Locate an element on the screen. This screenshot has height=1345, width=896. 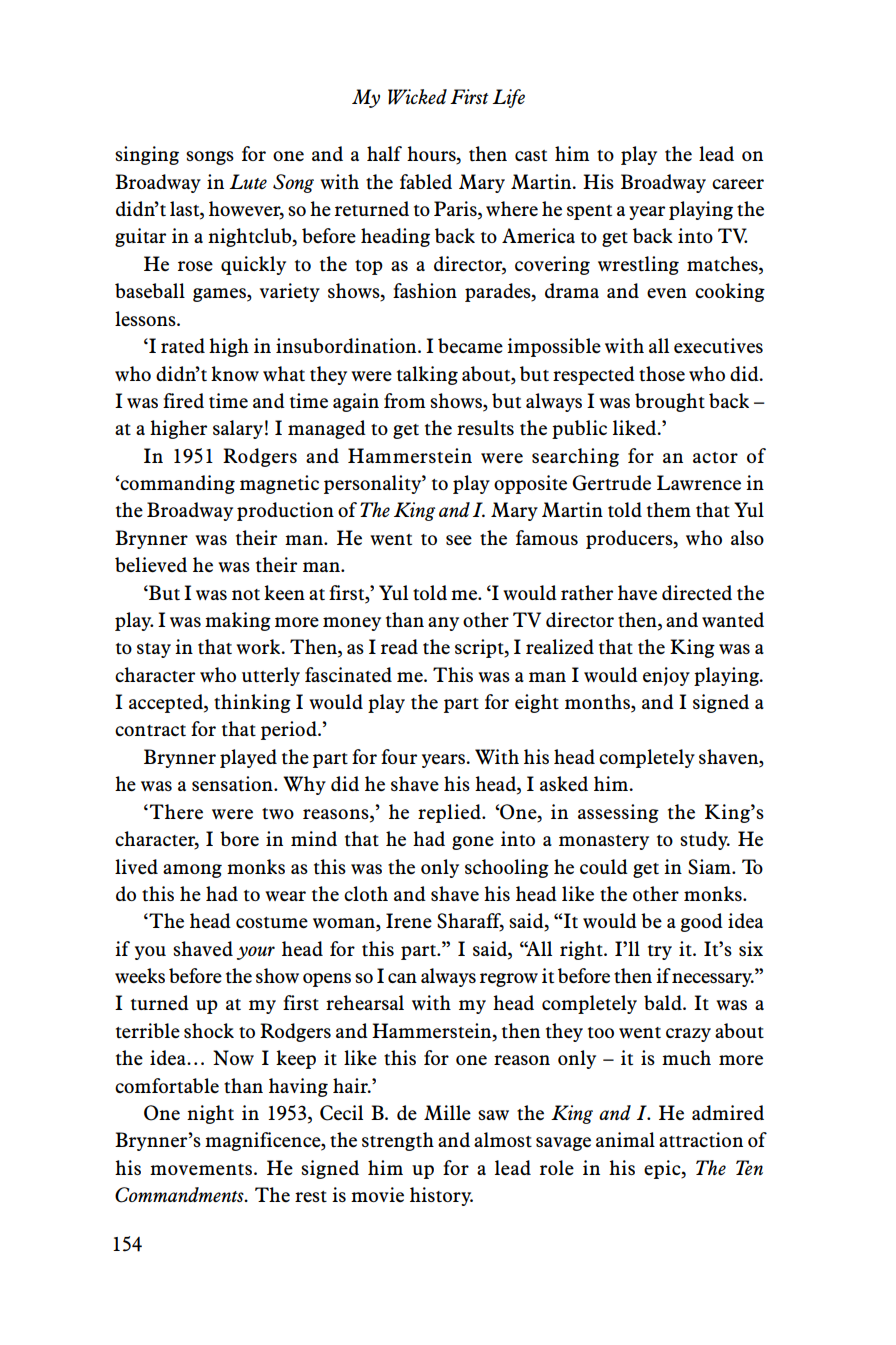
attraction is located at coordinates (701, 1140).
